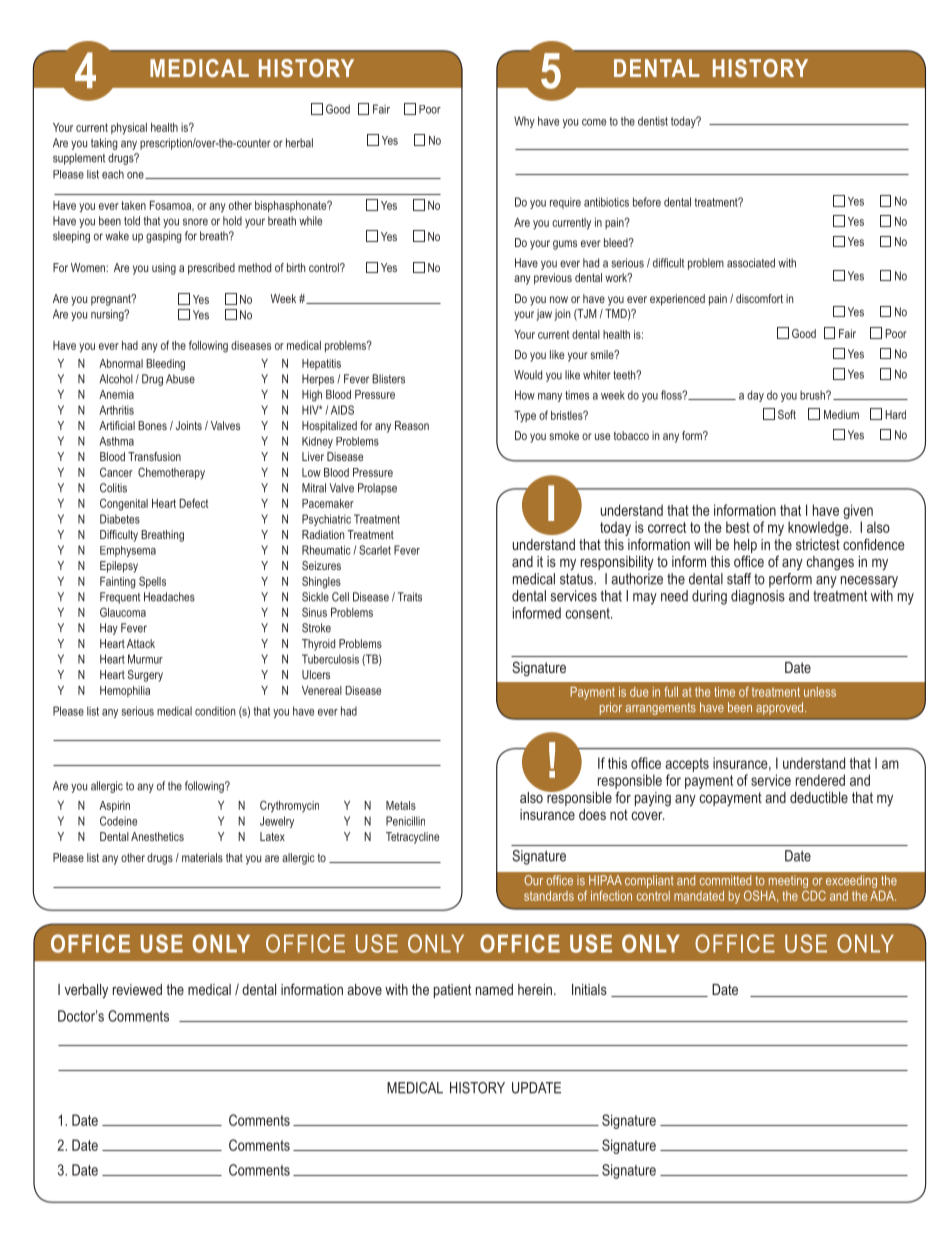 The image size is (952, 1233). Describe the element at coordinates (494, 989) in the screenshot. I see `named` at that location.
